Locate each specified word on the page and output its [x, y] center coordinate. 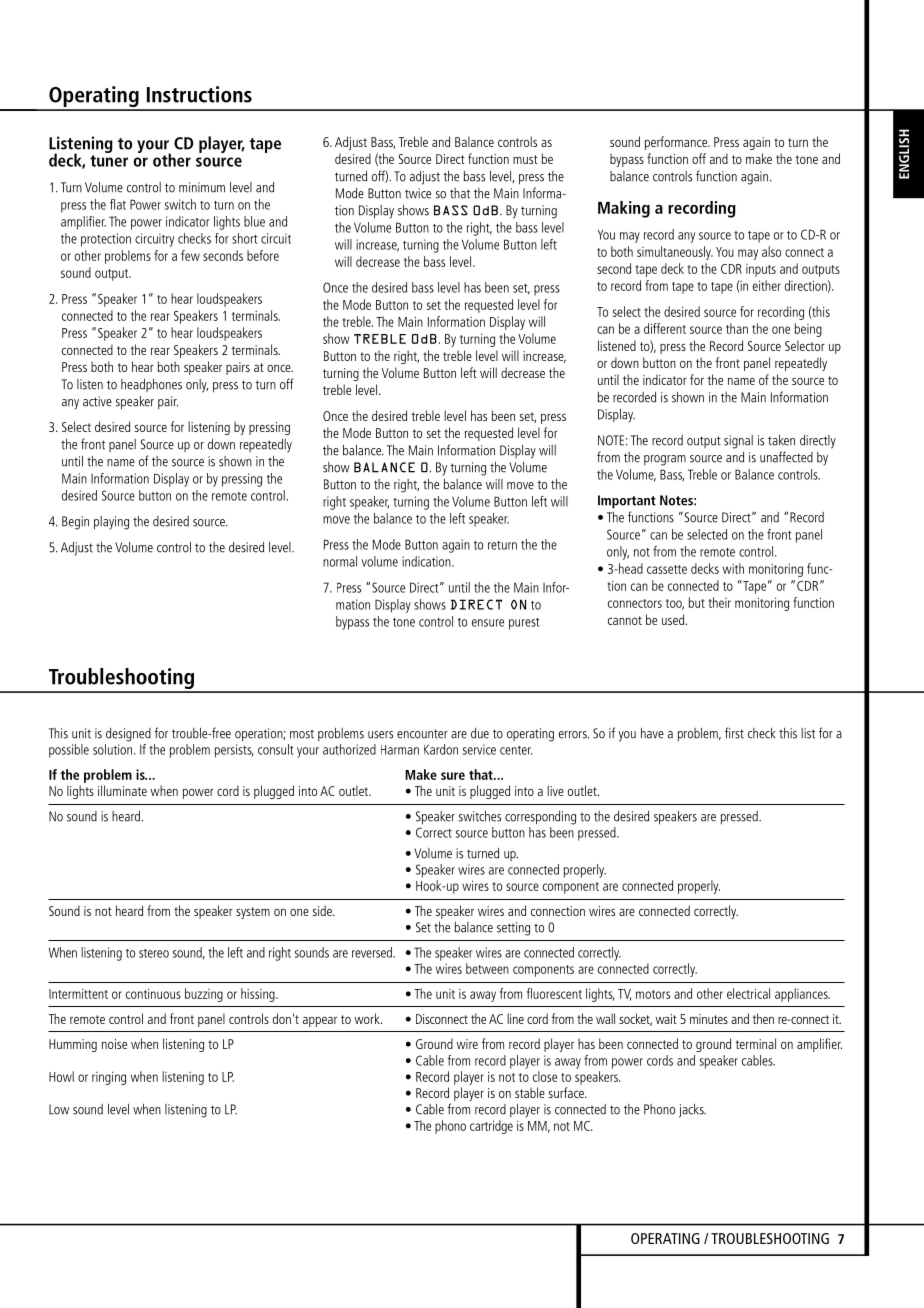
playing [111, 523]
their [720, 602]
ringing [109, 1078]
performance [677, 143]
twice [418, 193]
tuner [109, 161]
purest [524, 624]
